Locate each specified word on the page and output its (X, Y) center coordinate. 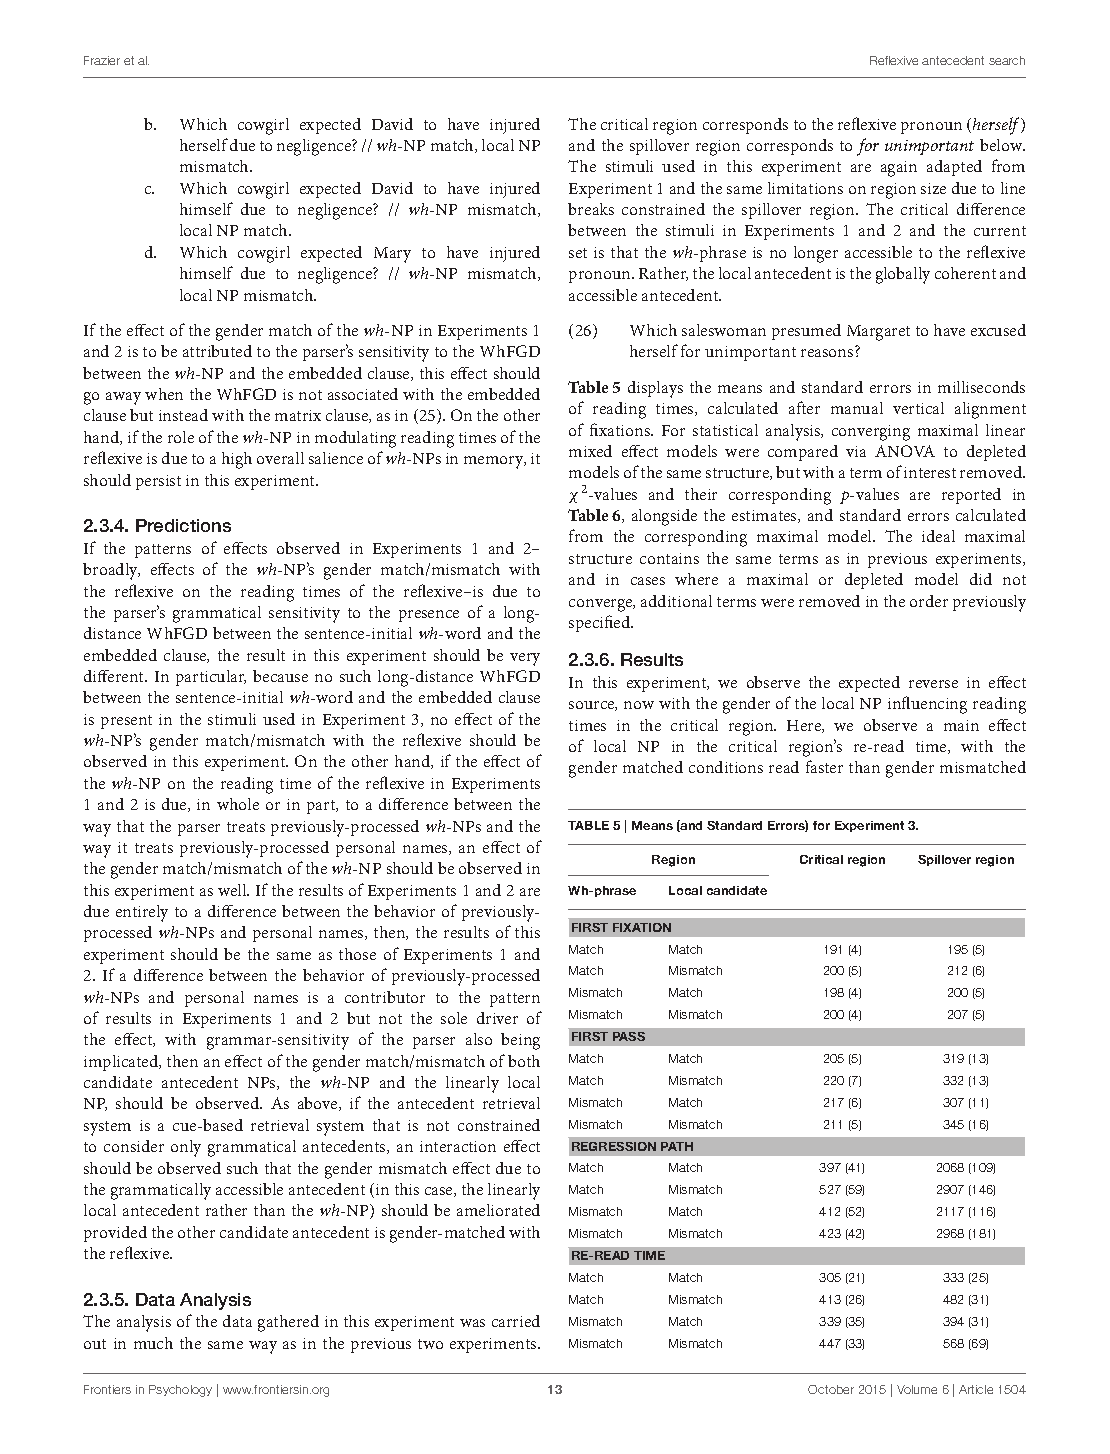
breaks (591, 209)
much (153, 1343)
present (126, 722)
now (639, 705)
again (899, 169)
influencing (927, 705)
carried (516, 1321)
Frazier (102, 60)
